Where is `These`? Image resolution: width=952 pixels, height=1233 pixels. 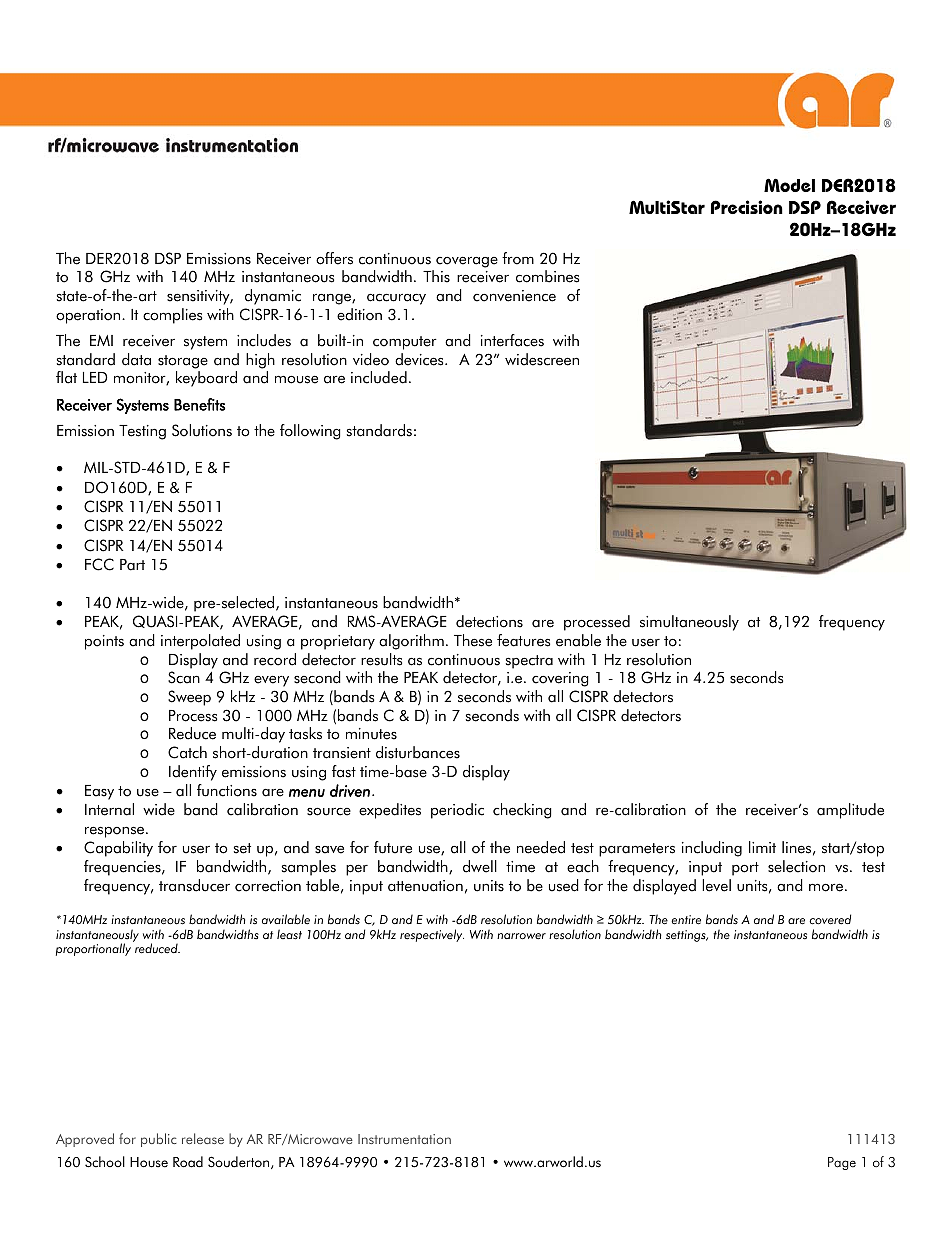
These is located at coordinates (473, 640).
